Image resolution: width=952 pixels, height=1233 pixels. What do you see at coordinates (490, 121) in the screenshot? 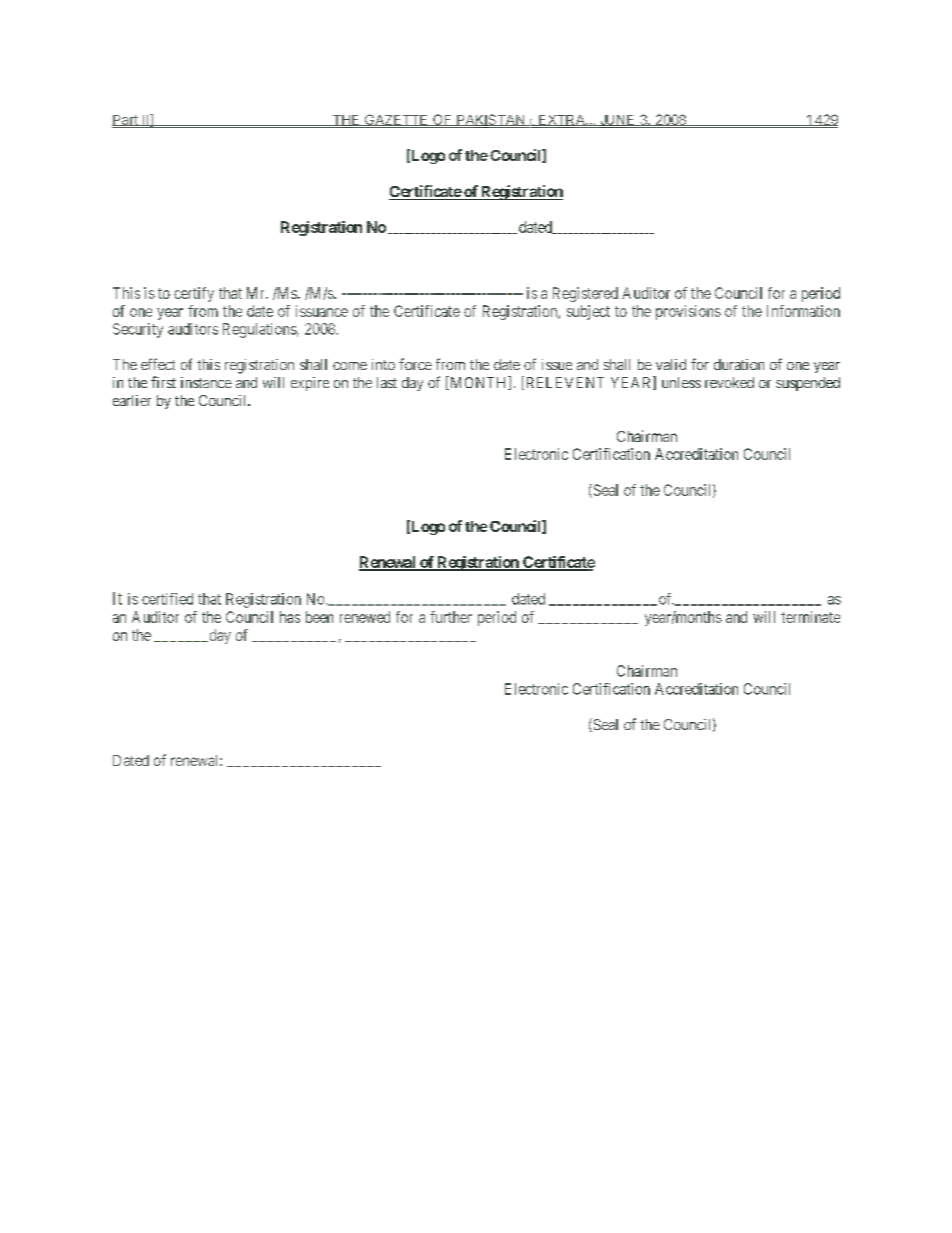
I see `PAKISTAN` at bounding box center [490, 121].
